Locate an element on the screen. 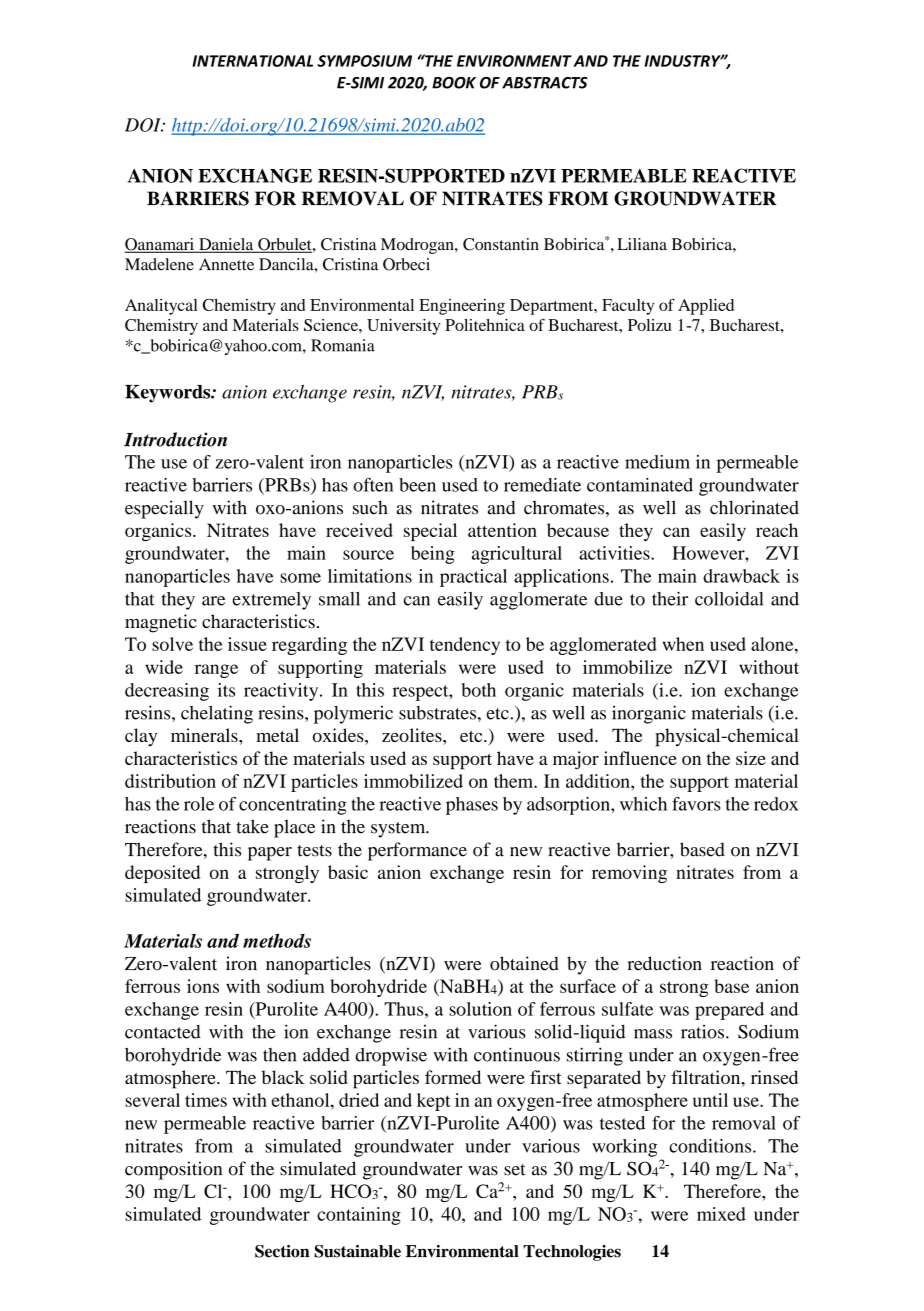 Image resolution: width=924 pixels, height=1311 pixels. medium is located at coordinates (657, 462).
